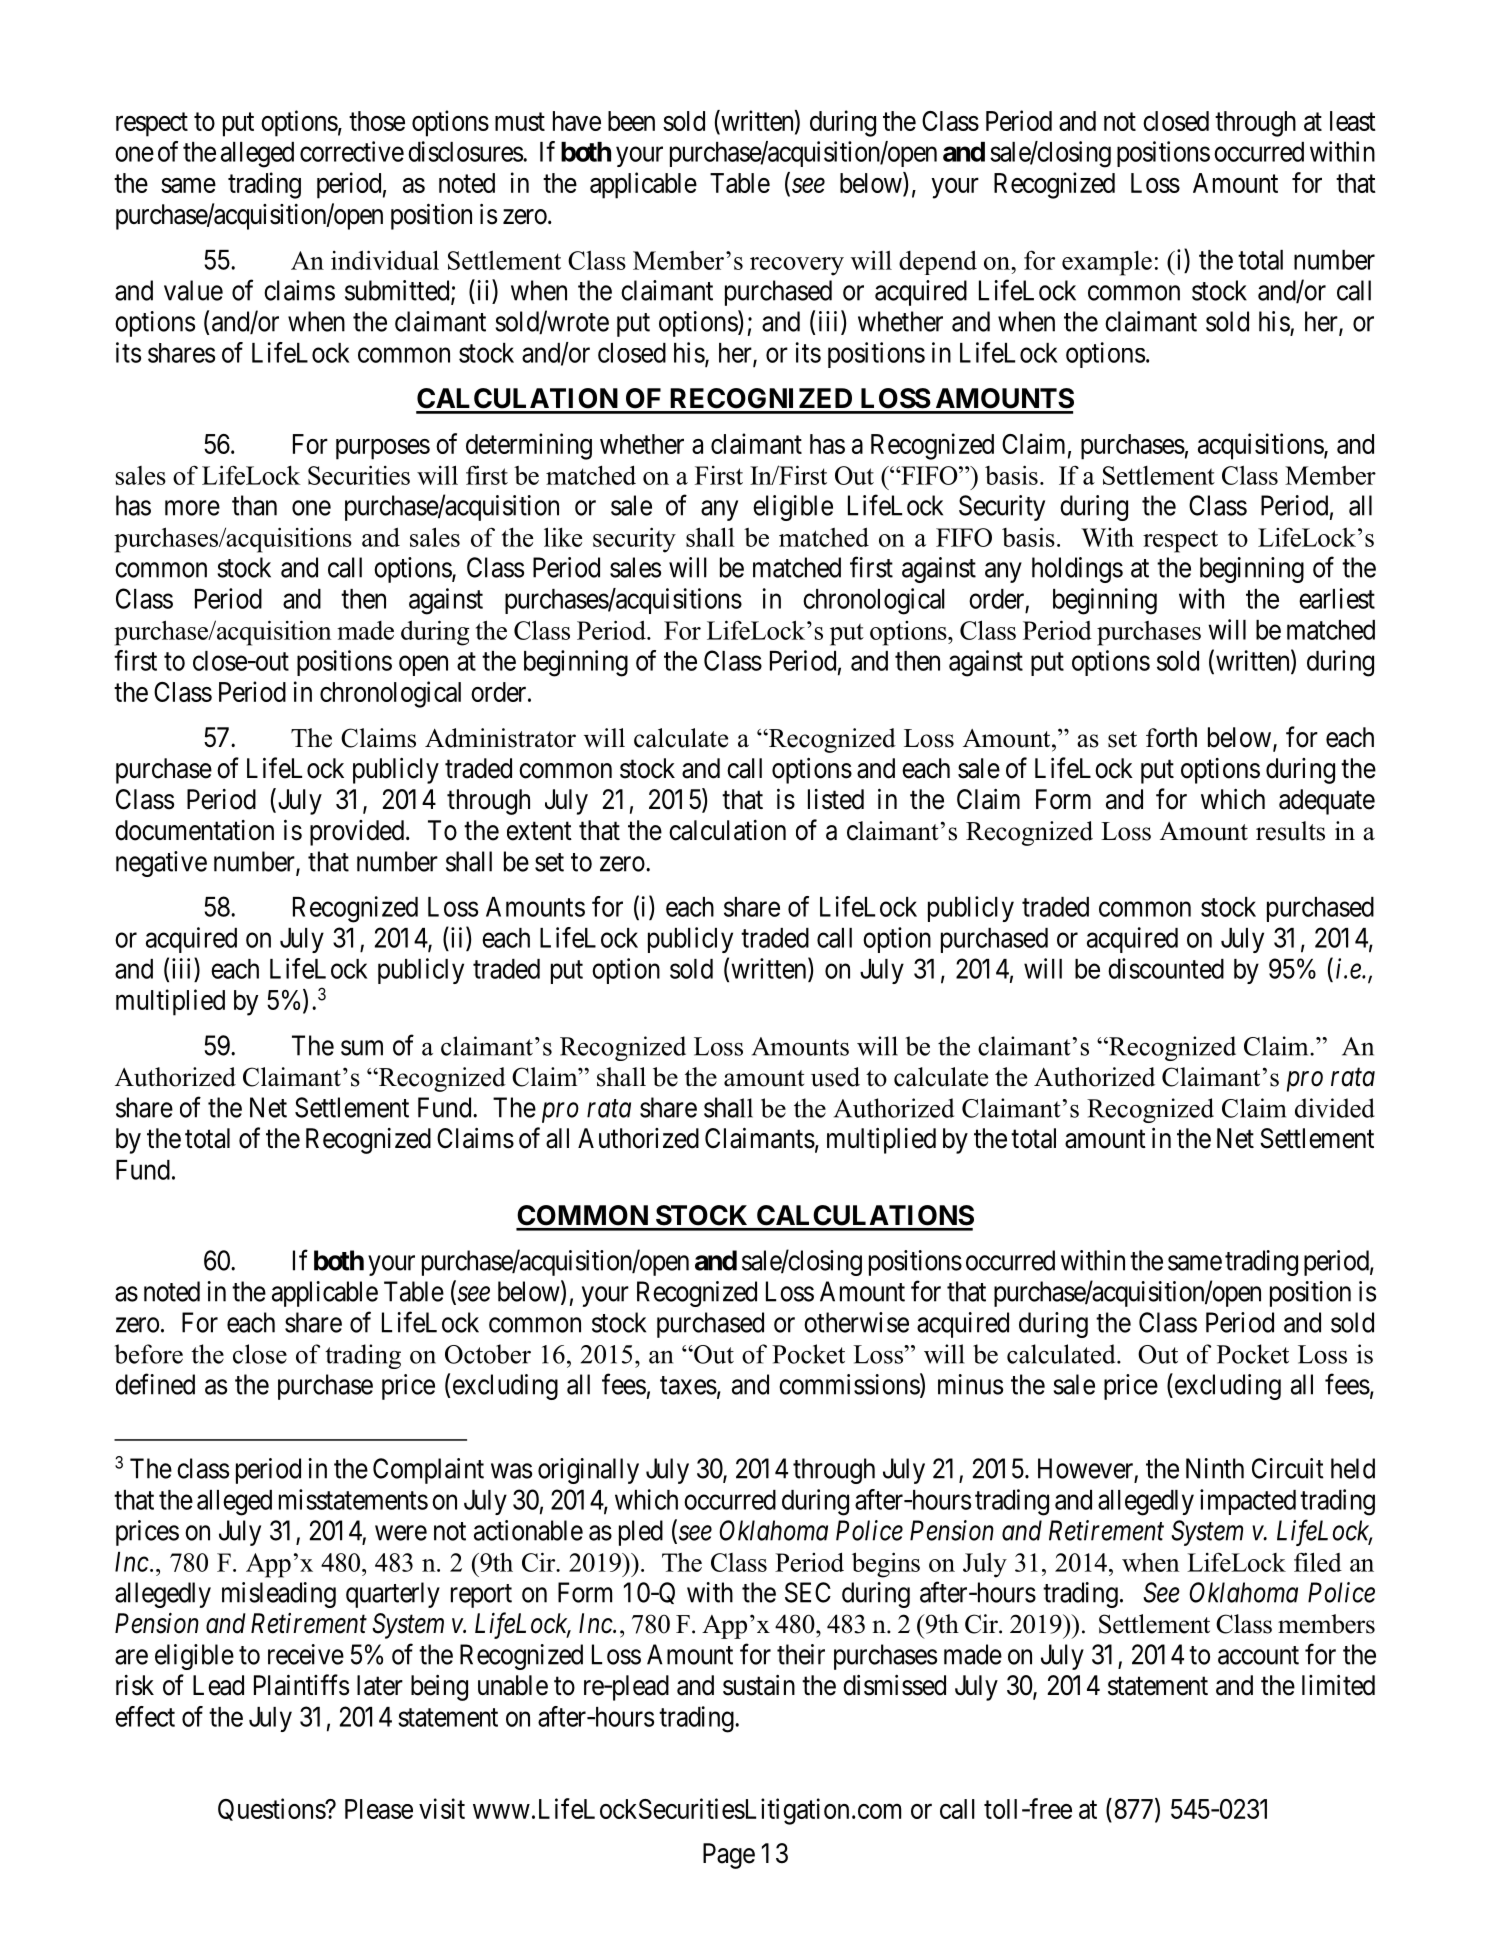 Image resolution: width=1498 pixels, height=1939 pixels. I want to click on used, so click(835, 1077).
